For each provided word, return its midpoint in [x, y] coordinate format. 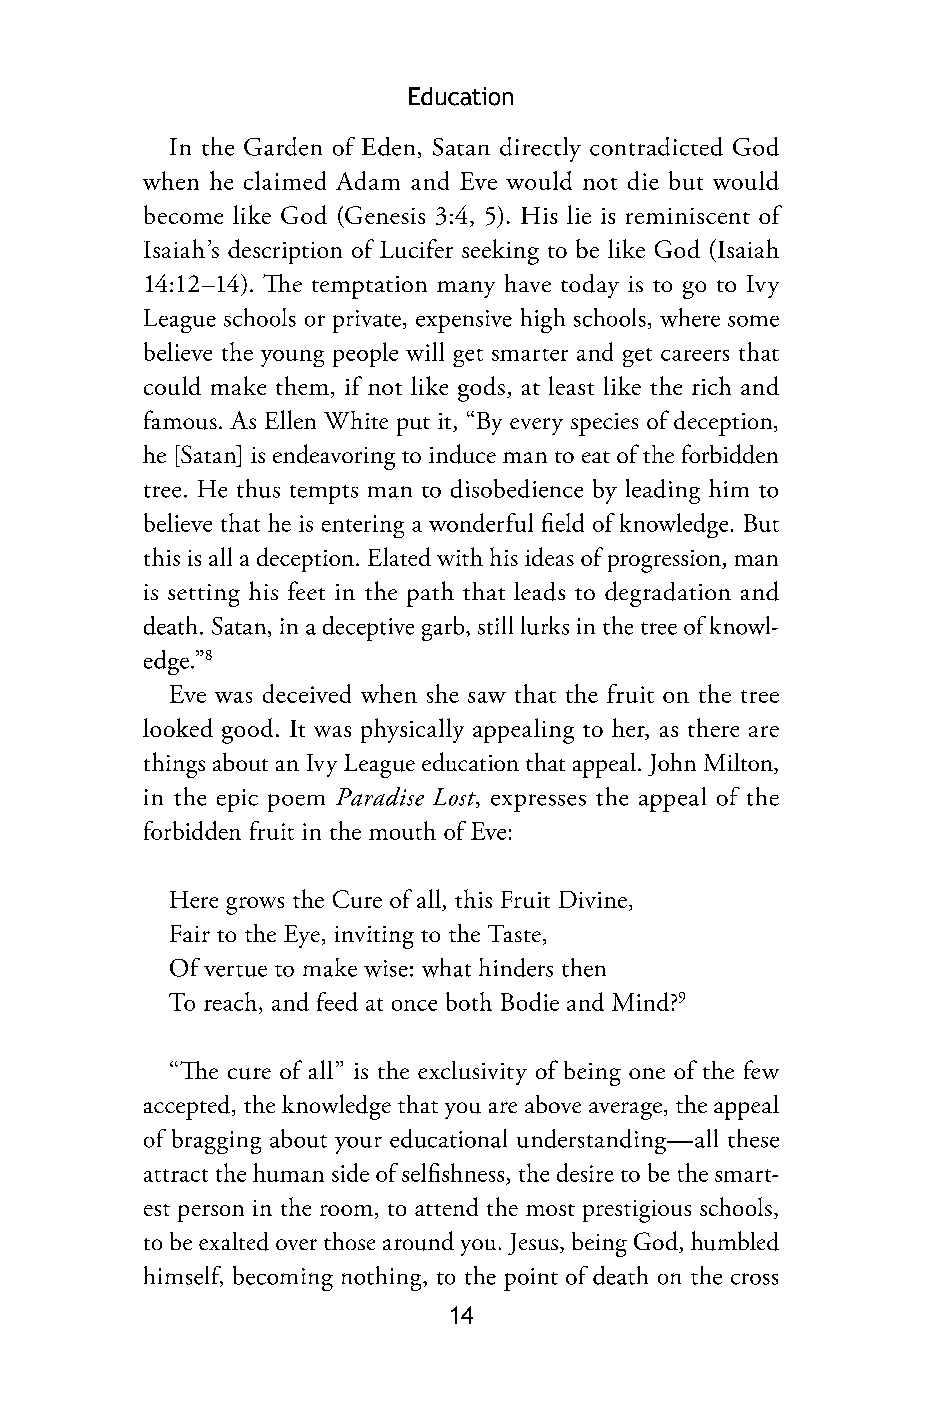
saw [487, 697]
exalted [234, 1241]
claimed [285, 180]
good [247, 731]
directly [540, 149]
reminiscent [688, 216]
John [672, 764]
